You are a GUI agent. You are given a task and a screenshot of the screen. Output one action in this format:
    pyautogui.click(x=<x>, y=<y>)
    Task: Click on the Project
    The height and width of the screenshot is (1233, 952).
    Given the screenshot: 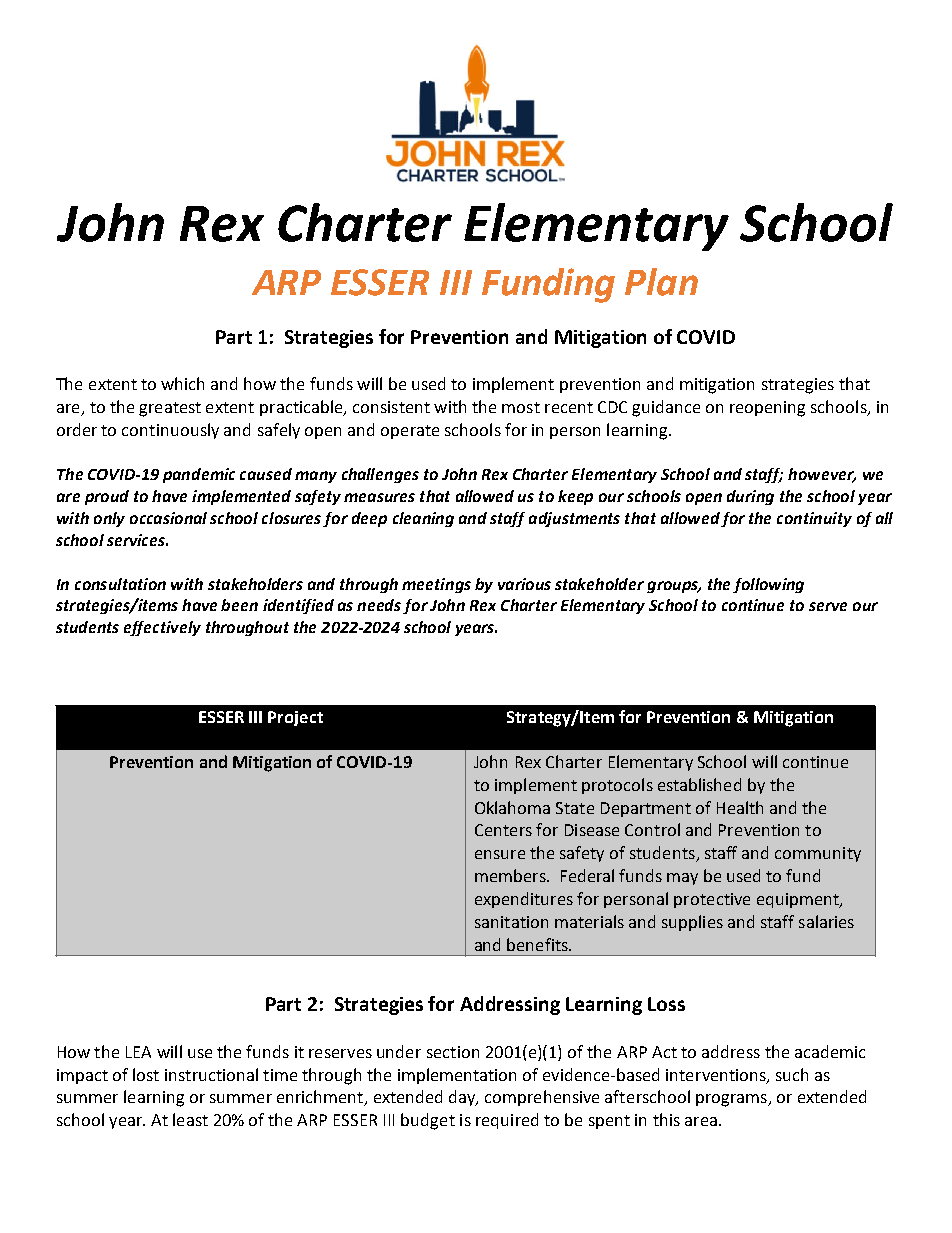 What is the action you would take?
    pyautogui.click(x=295, y=718)
